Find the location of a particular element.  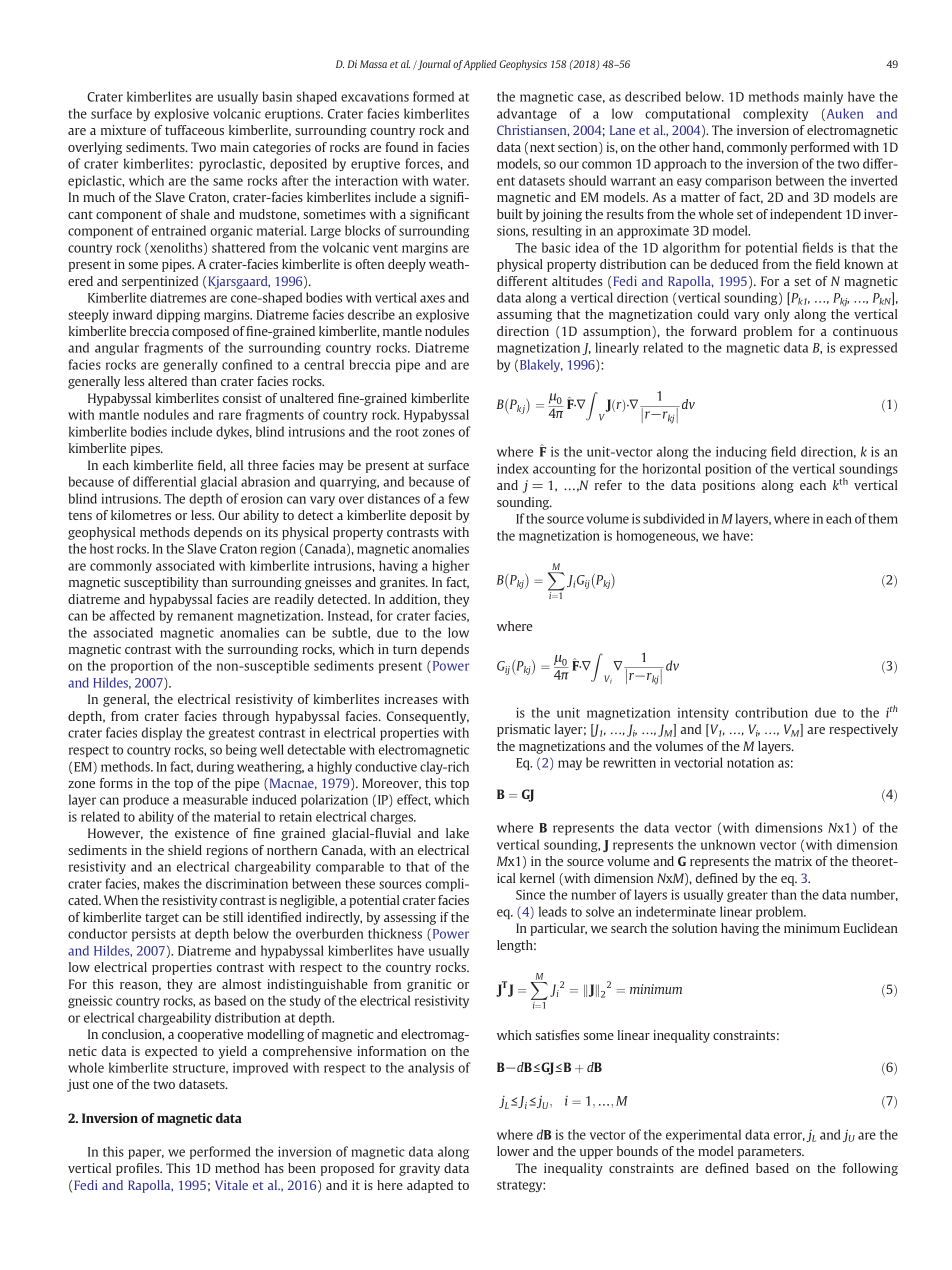

turn is located at coordinates (405, 649).
